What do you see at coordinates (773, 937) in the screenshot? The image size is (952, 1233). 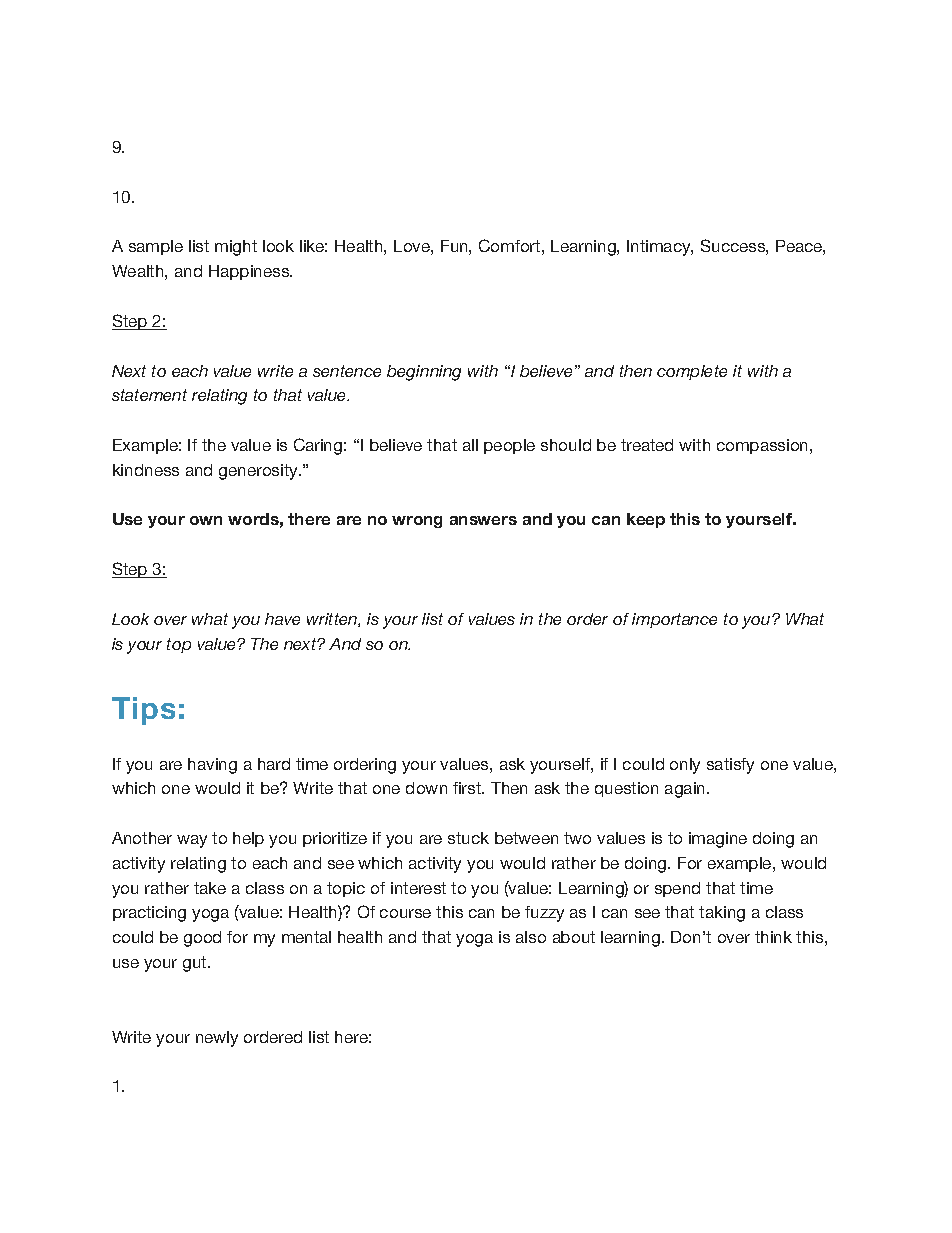 I see `think` at bounding box center [773, 937].
